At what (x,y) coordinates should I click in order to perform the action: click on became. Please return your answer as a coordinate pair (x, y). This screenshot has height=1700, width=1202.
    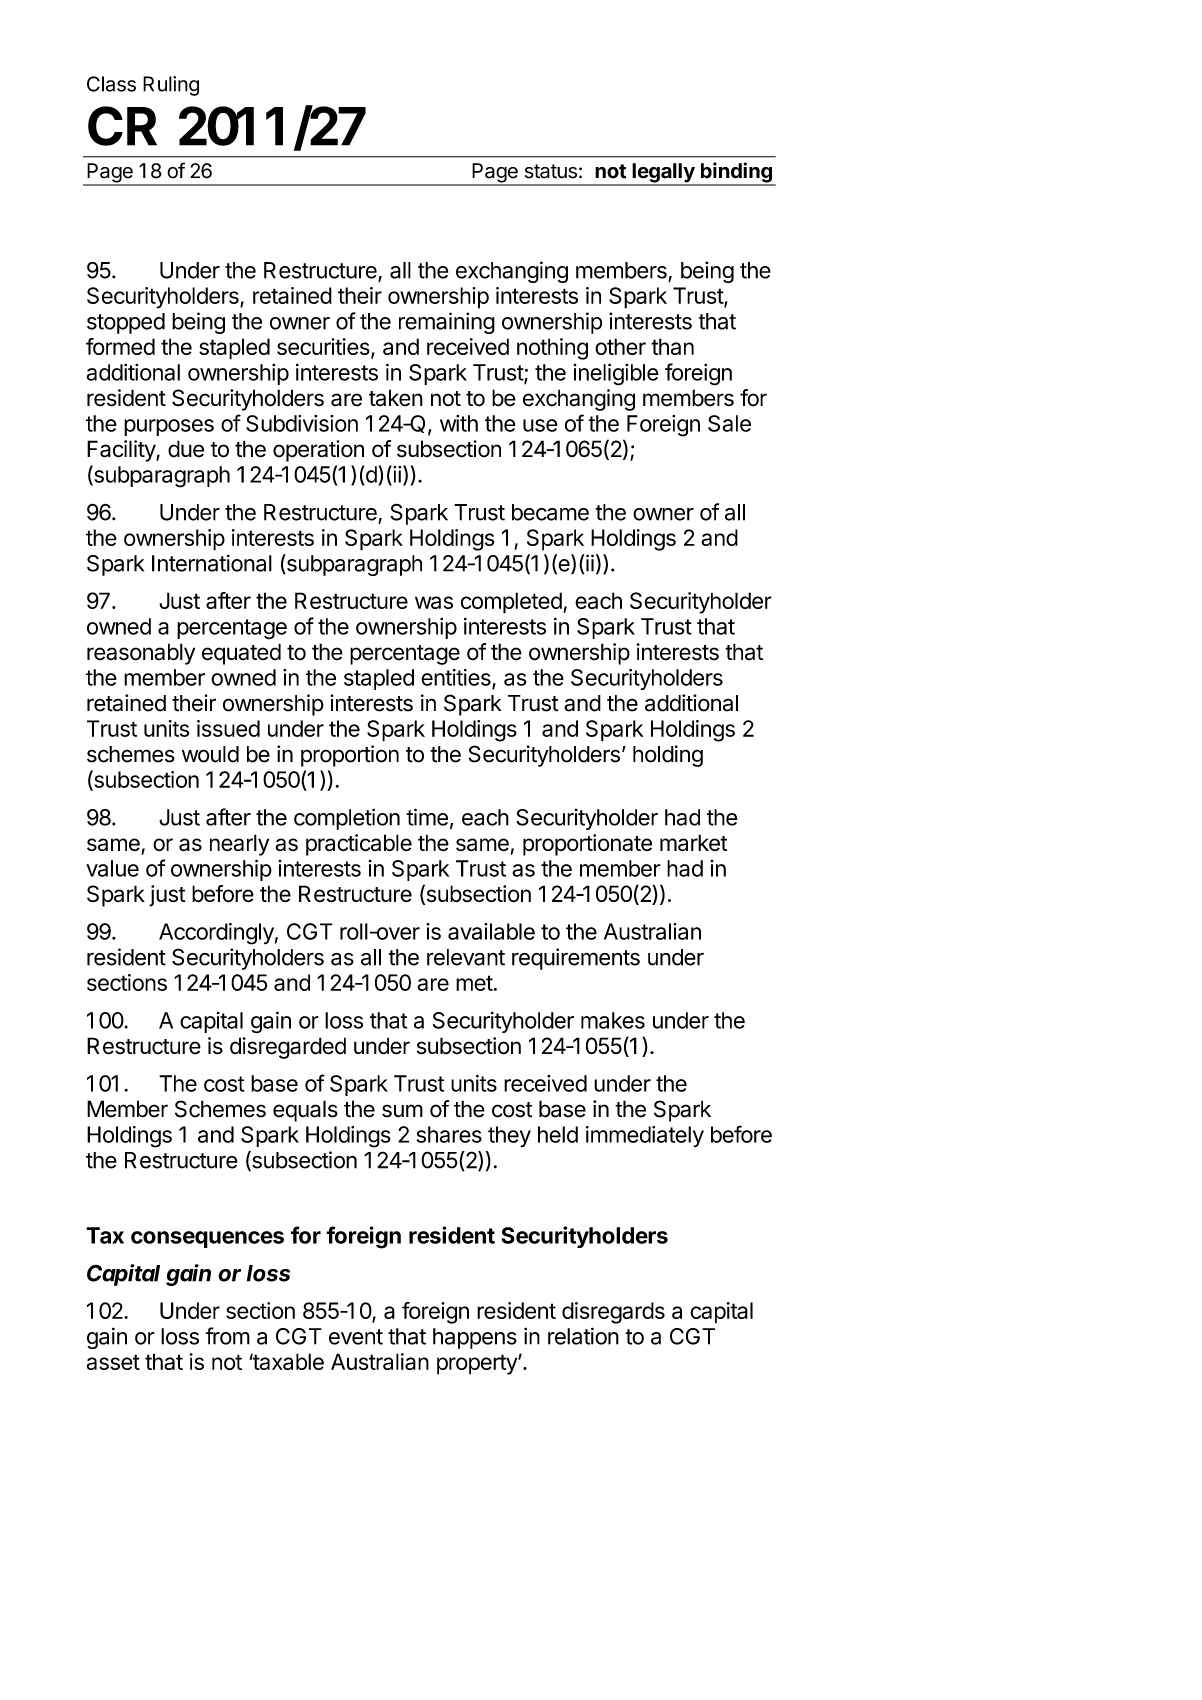
    Looking at the image, I should click on (550, 512).
